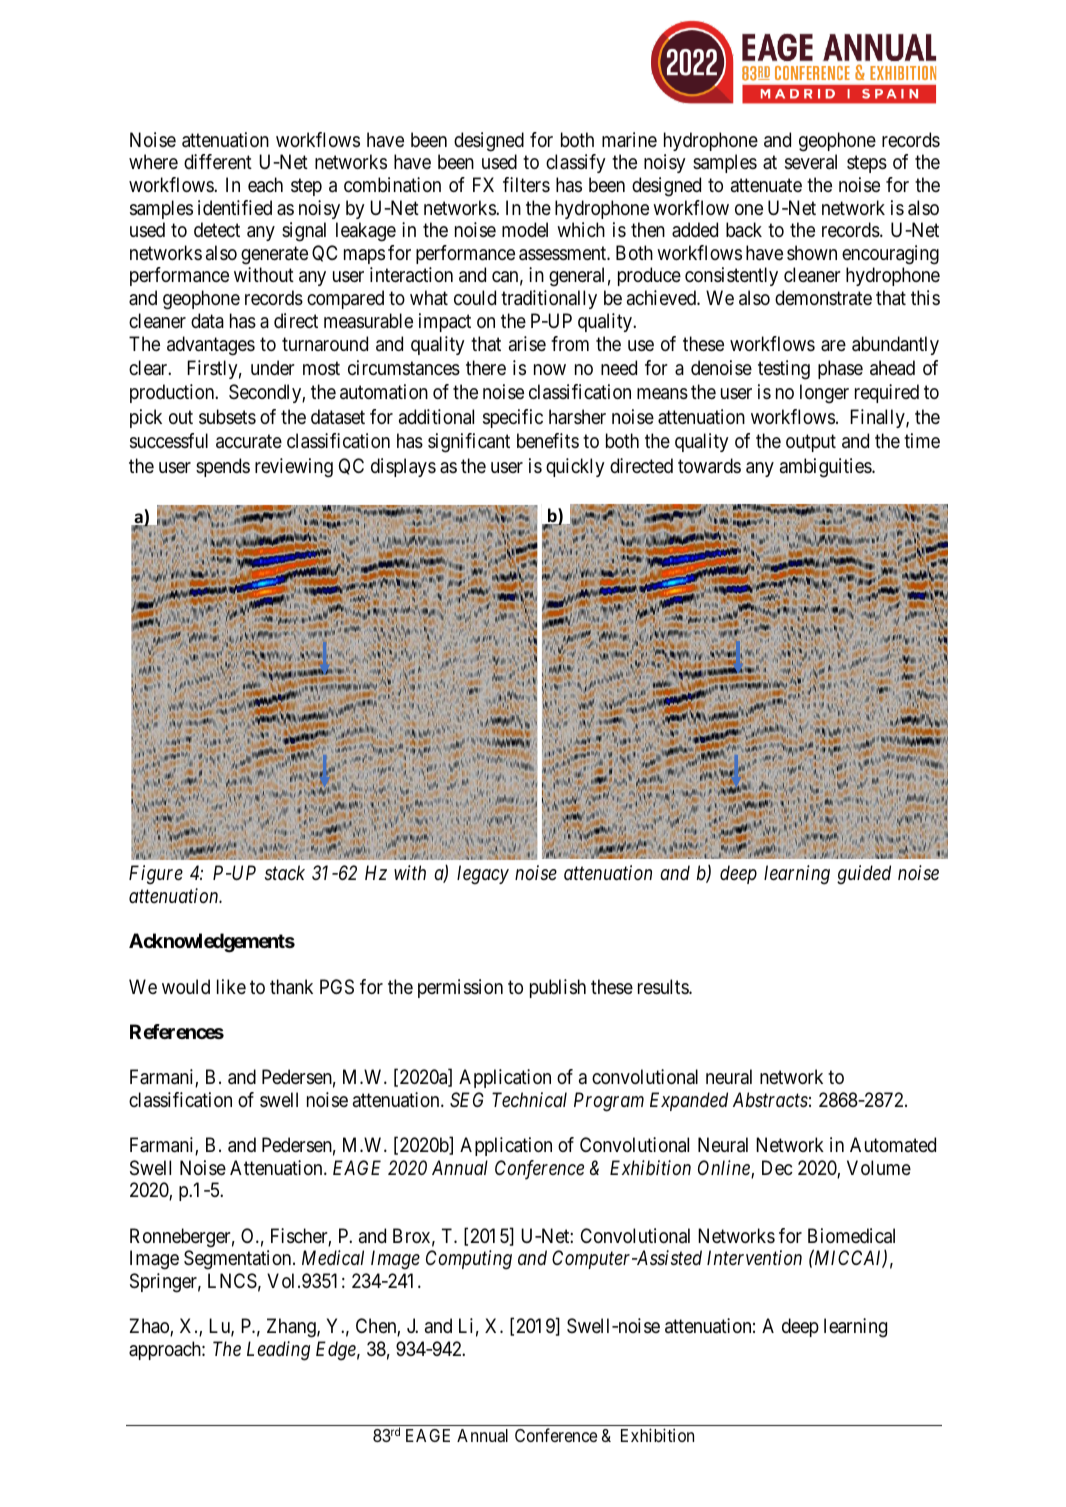 This screenshot has height=1507, width=1066. What do you see at coordinates (469, 1260) in the screenshot?
I see `Computing` at bounding box center [469, 1260].
